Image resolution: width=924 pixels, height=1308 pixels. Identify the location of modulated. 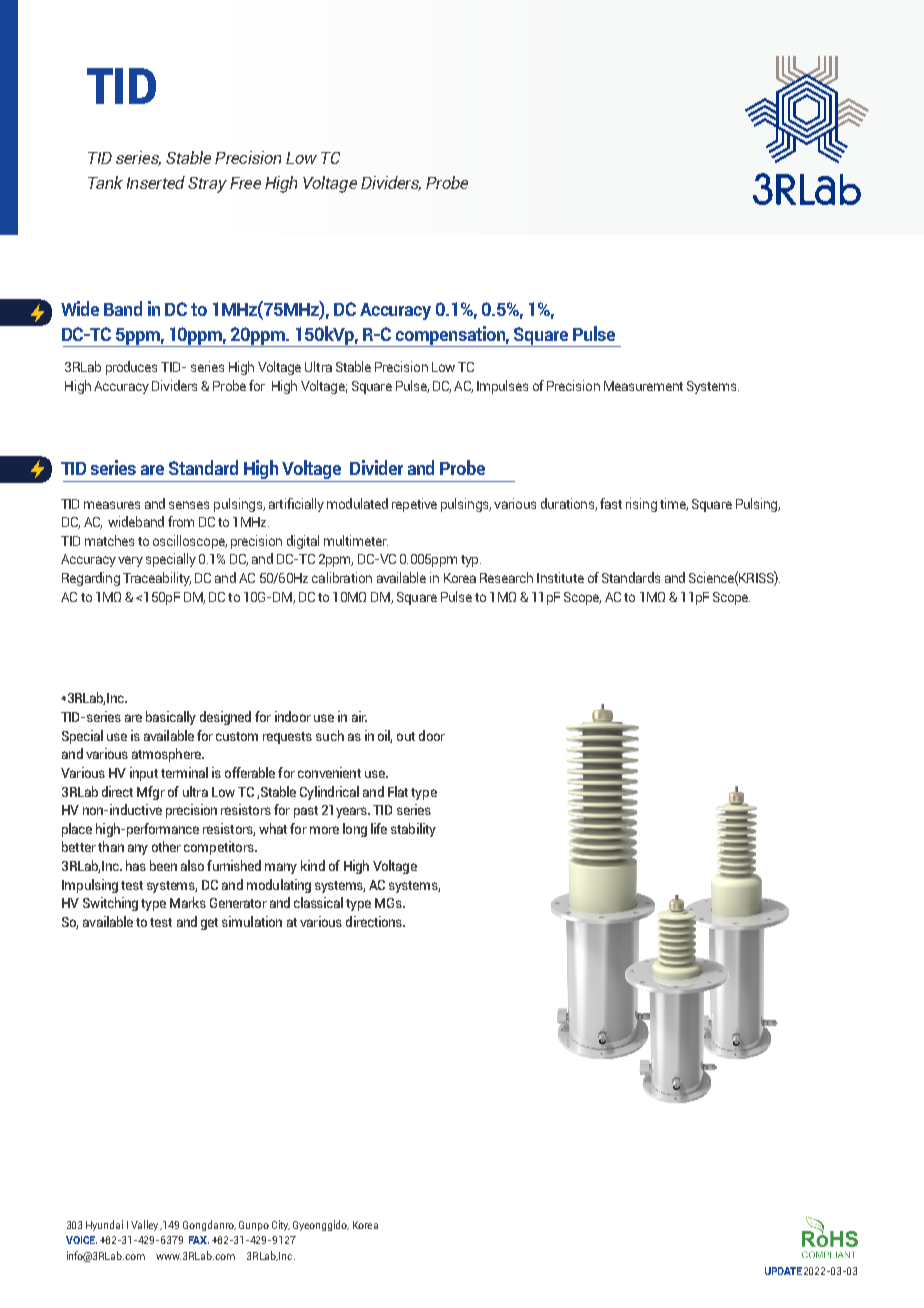
(357, 503).
